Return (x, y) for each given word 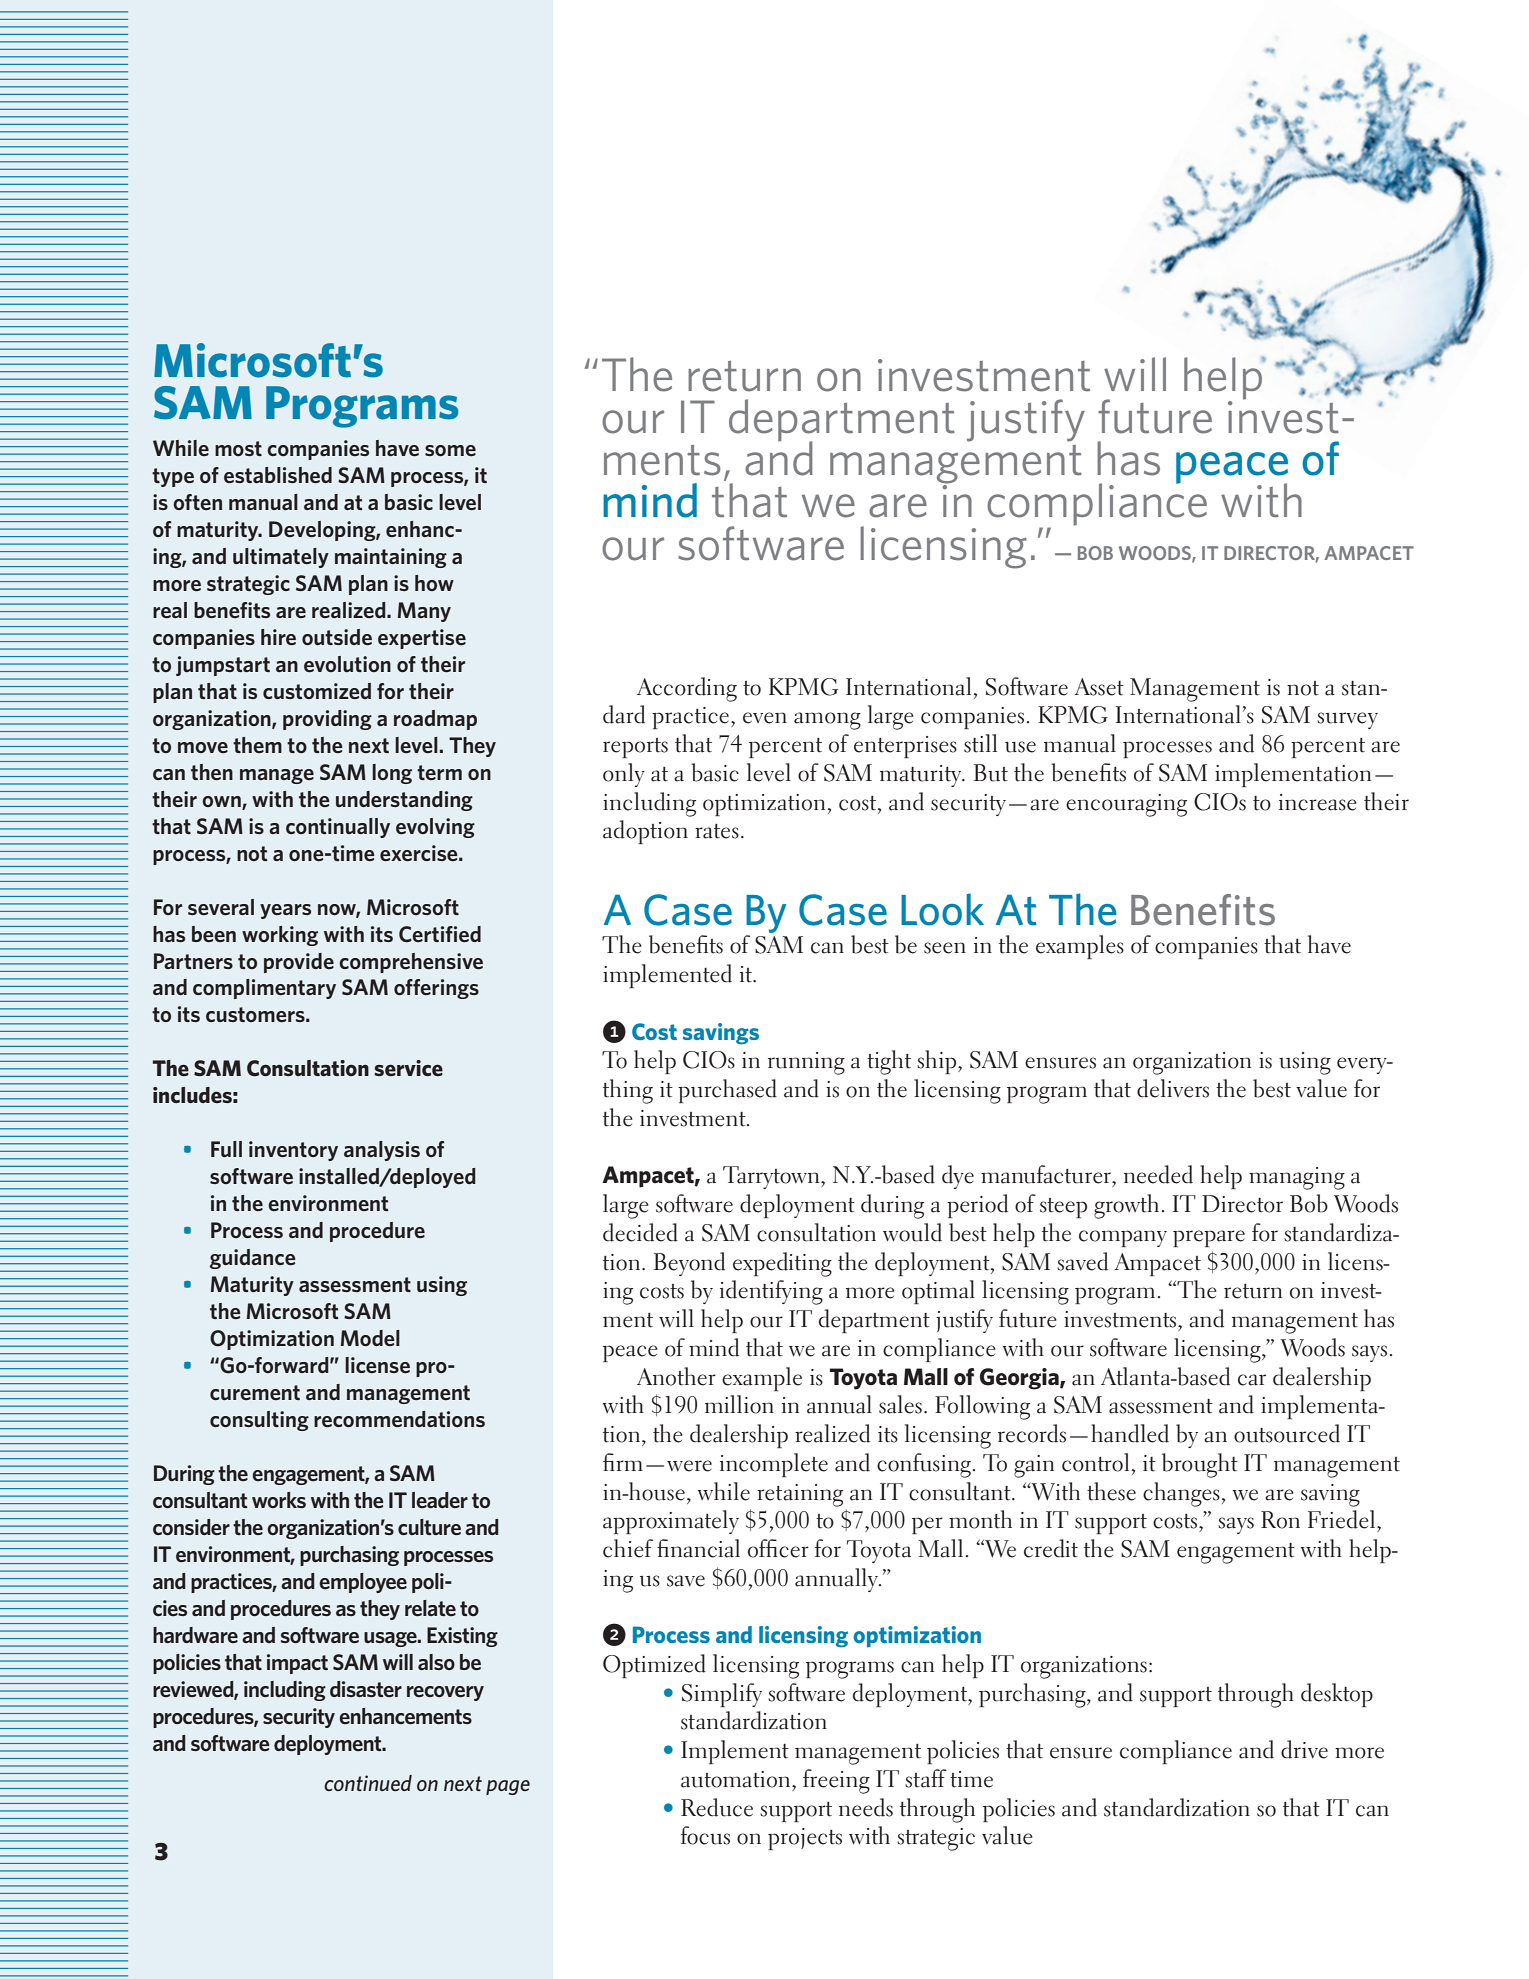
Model (370, 1338)
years (285, 911)
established (278, 475)
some (450, 450)
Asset (1099, 687)
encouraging (1126, 805)
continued (368, 1783)
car (1252, 1380)
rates (717, 831)
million (739, 1404)
